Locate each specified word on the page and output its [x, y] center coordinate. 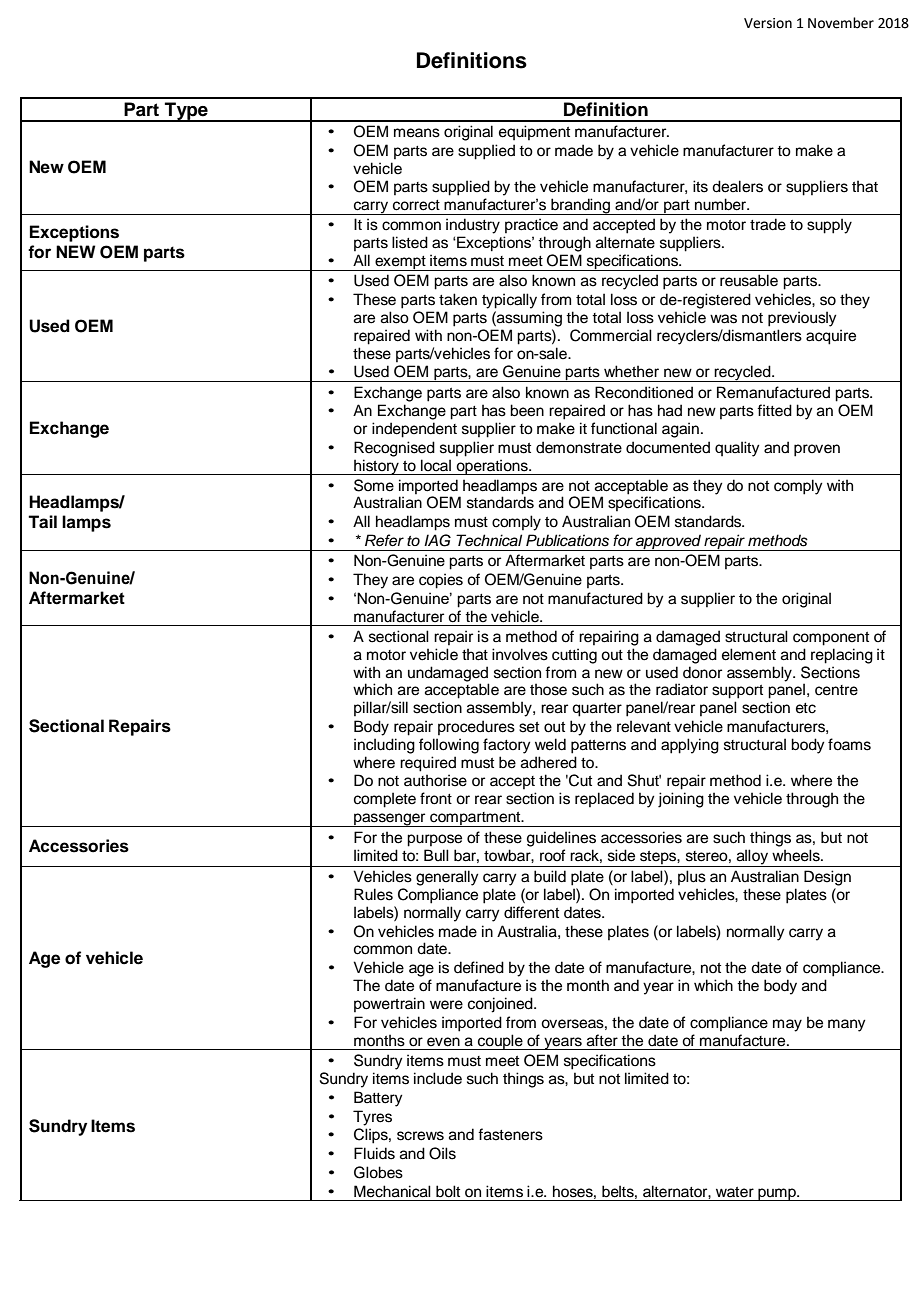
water [735, 1192]
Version [768, 23]
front [436, 798]
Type [186, 112]
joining [681, 800]
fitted [774, 410]
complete [385, 800]
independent [414, 430]
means [417, 133]
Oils [442, 1153]
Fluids [374, 1153]
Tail [42, 522]
